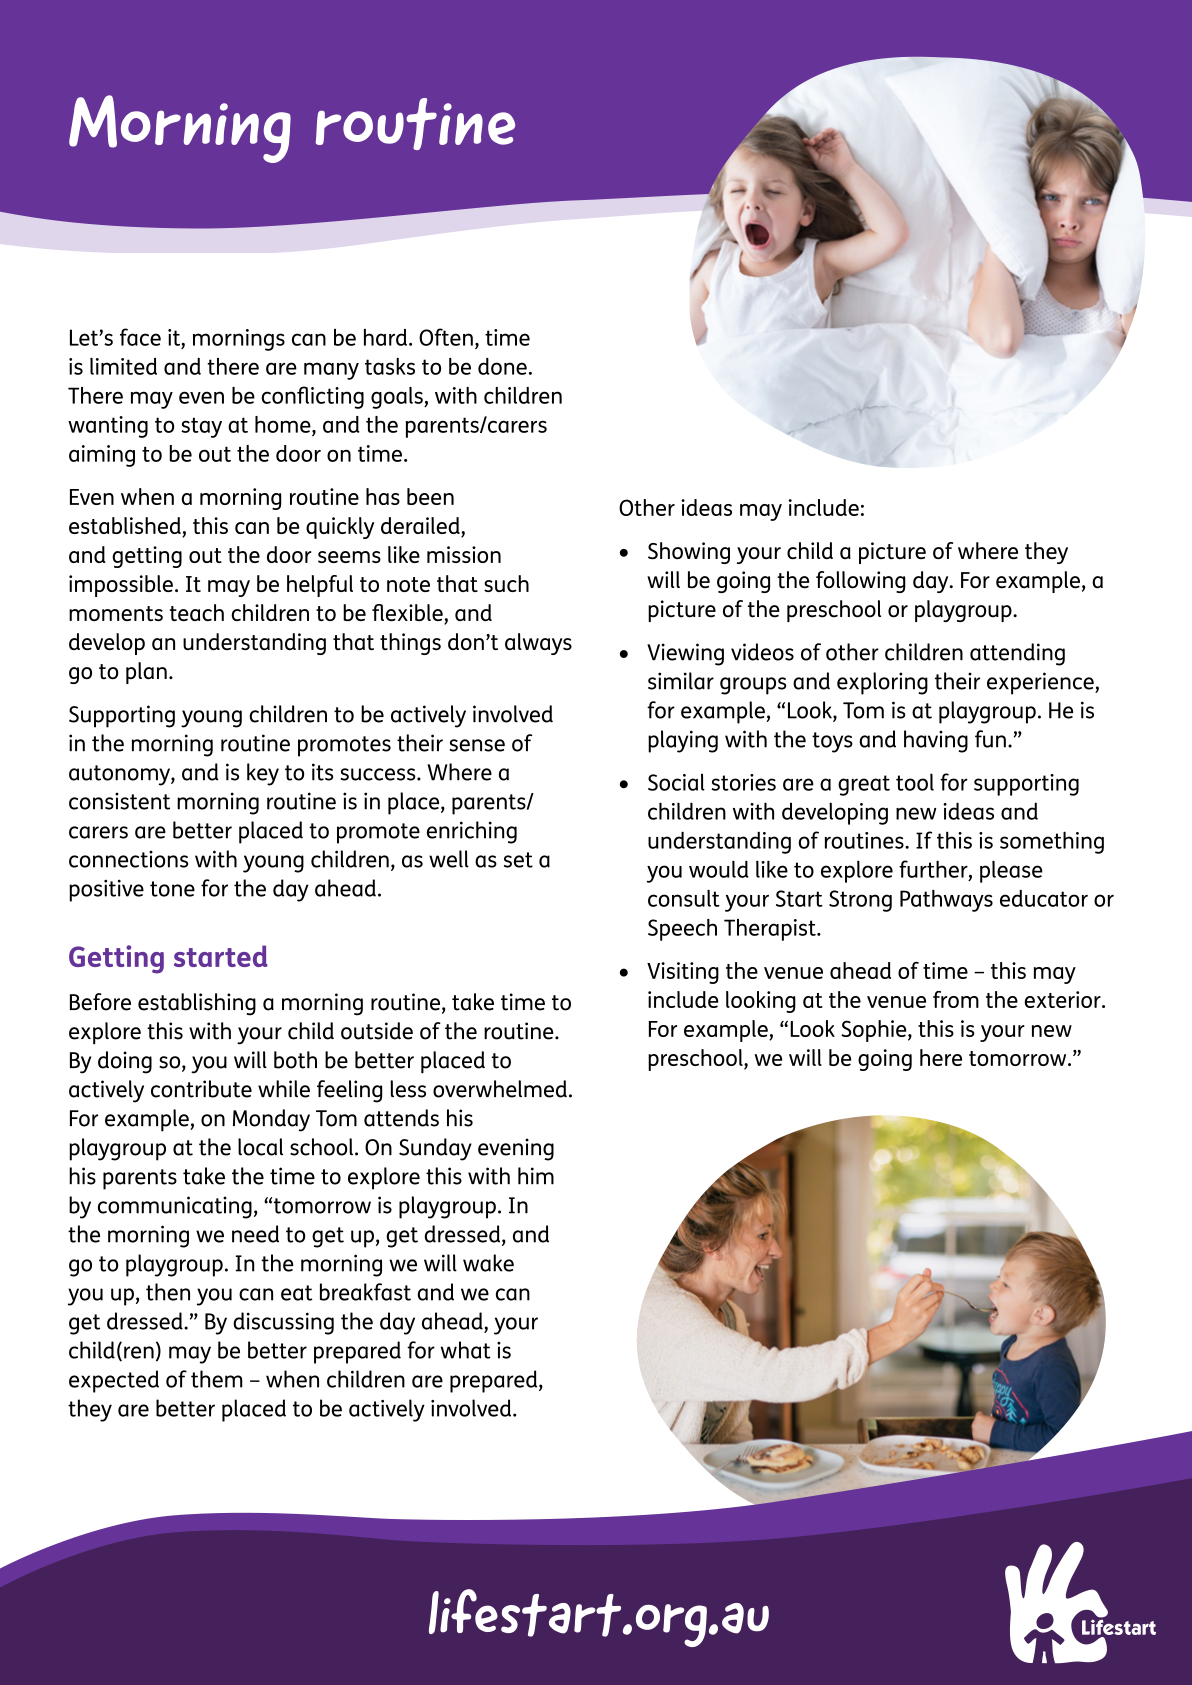  Describe the element at coordinates (197, 1004) in the screenshot. I see `establishing` at that location.
